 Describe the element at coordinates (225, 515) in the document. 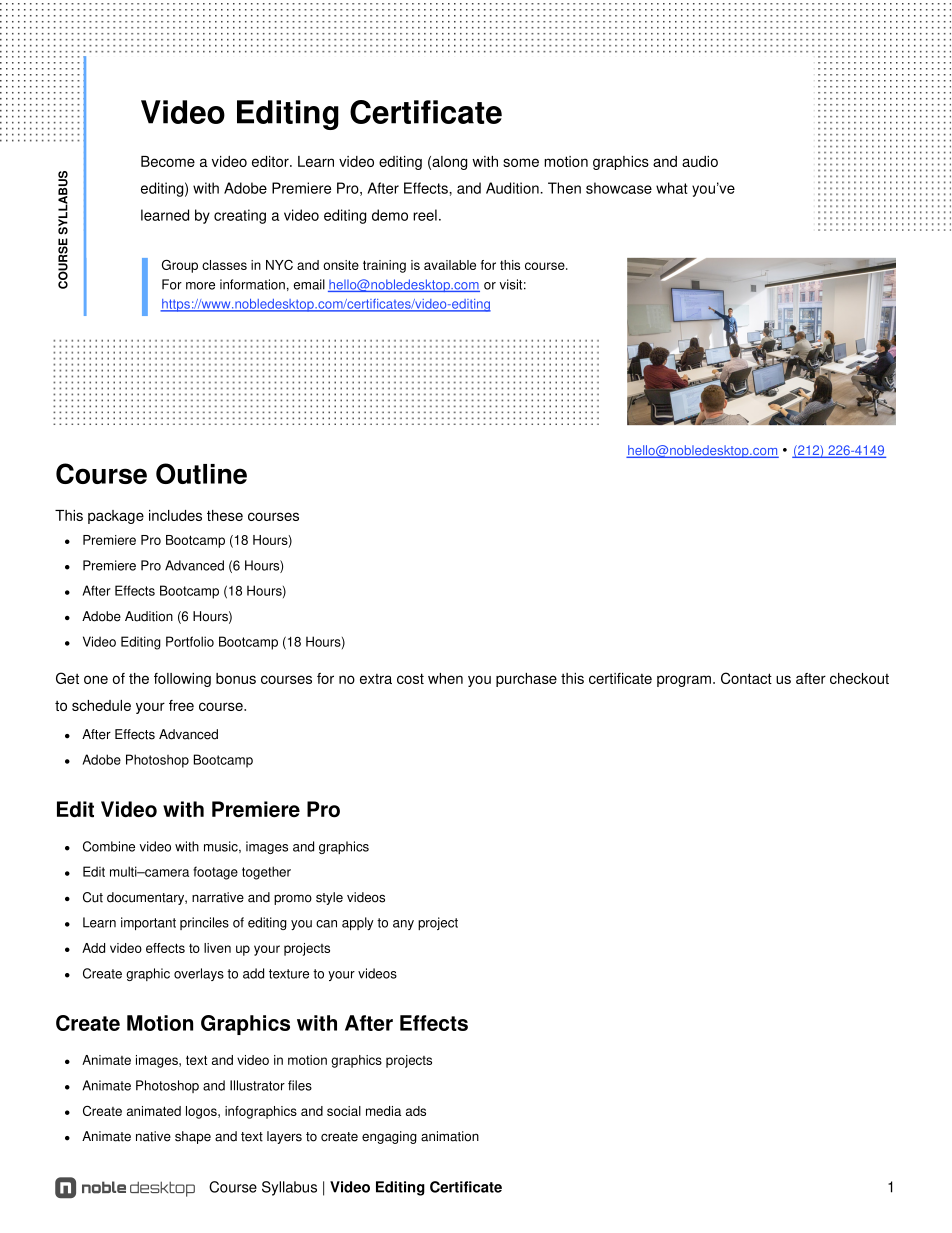

I see `these` at that location.
